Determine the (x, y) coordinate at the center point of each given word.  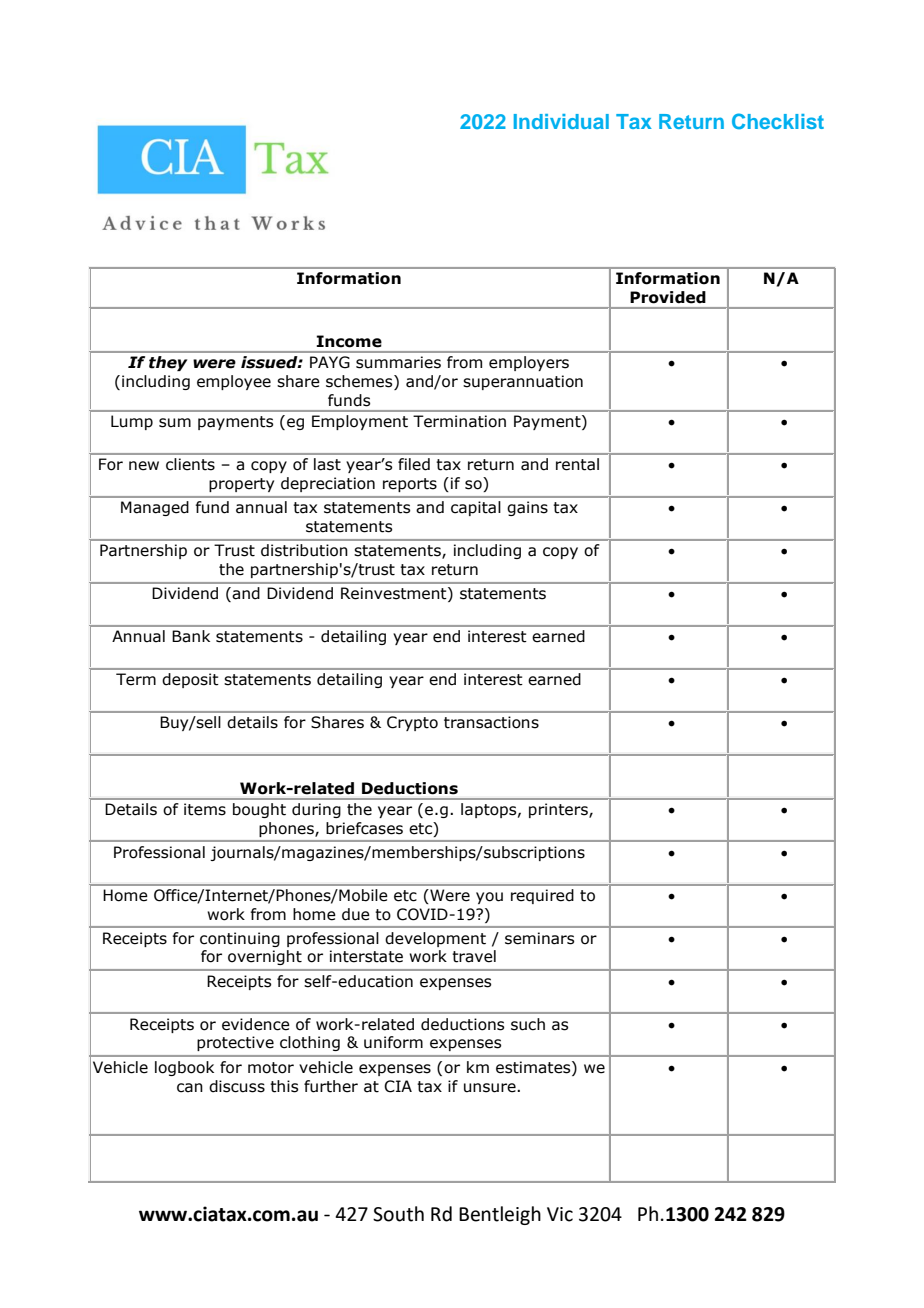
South (398, 1214)
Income (349, 341)
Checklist (778, 121)
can (190, 1088)
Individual (561, 121)
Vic (560, 1214)
